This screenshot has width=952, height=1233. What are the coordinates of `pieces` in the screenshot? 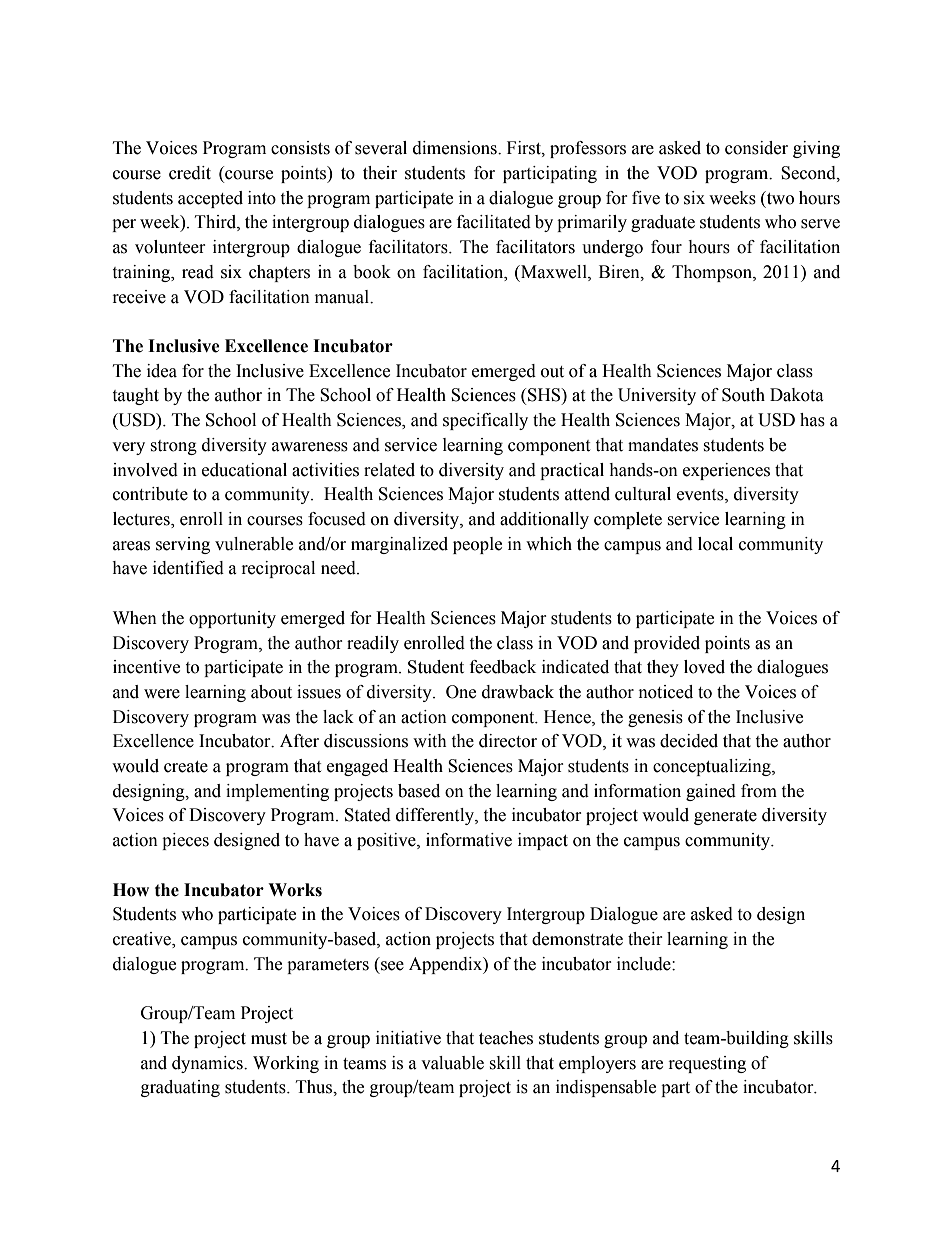 It's located at (185, 841).
